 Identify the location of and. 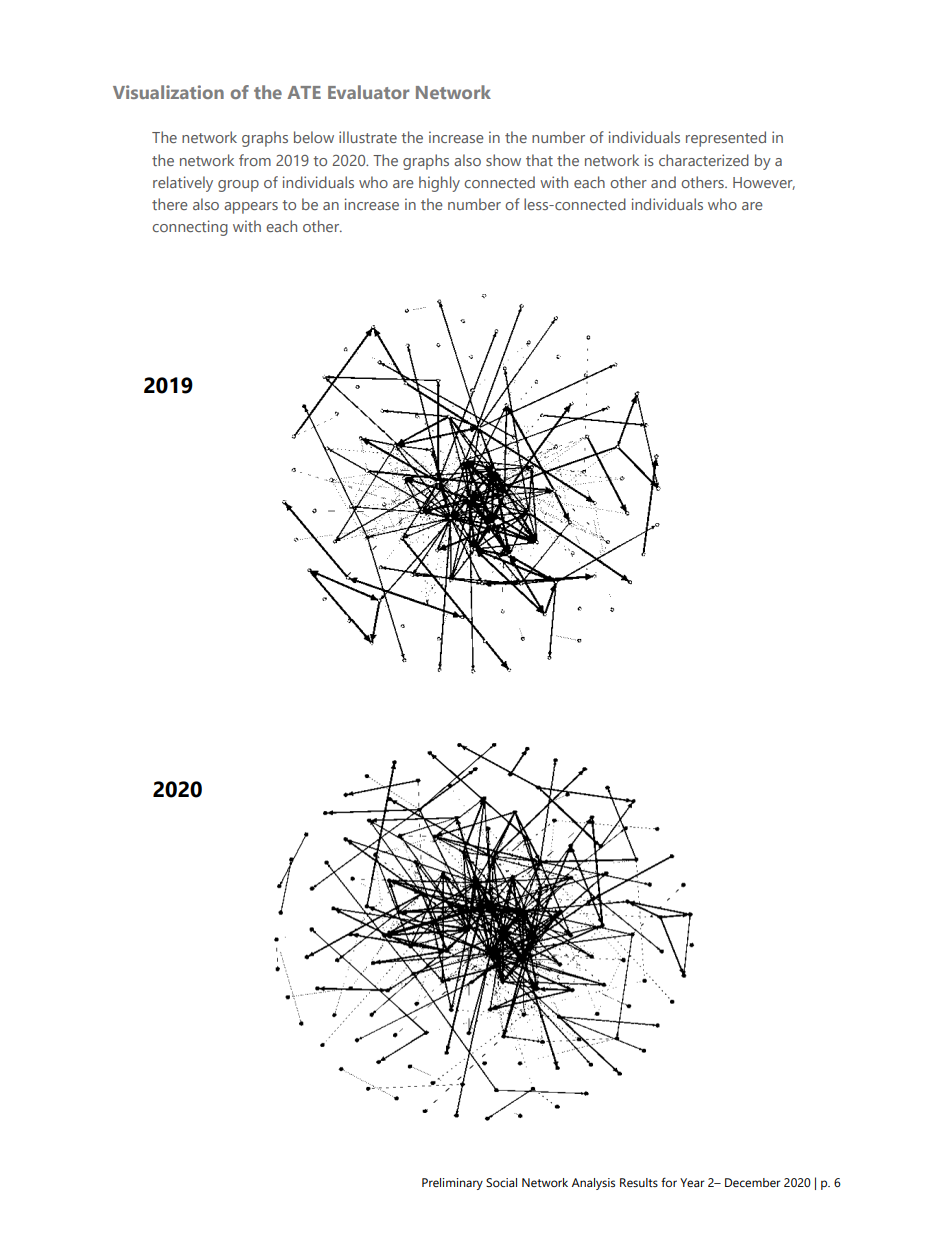
(663, 182).
